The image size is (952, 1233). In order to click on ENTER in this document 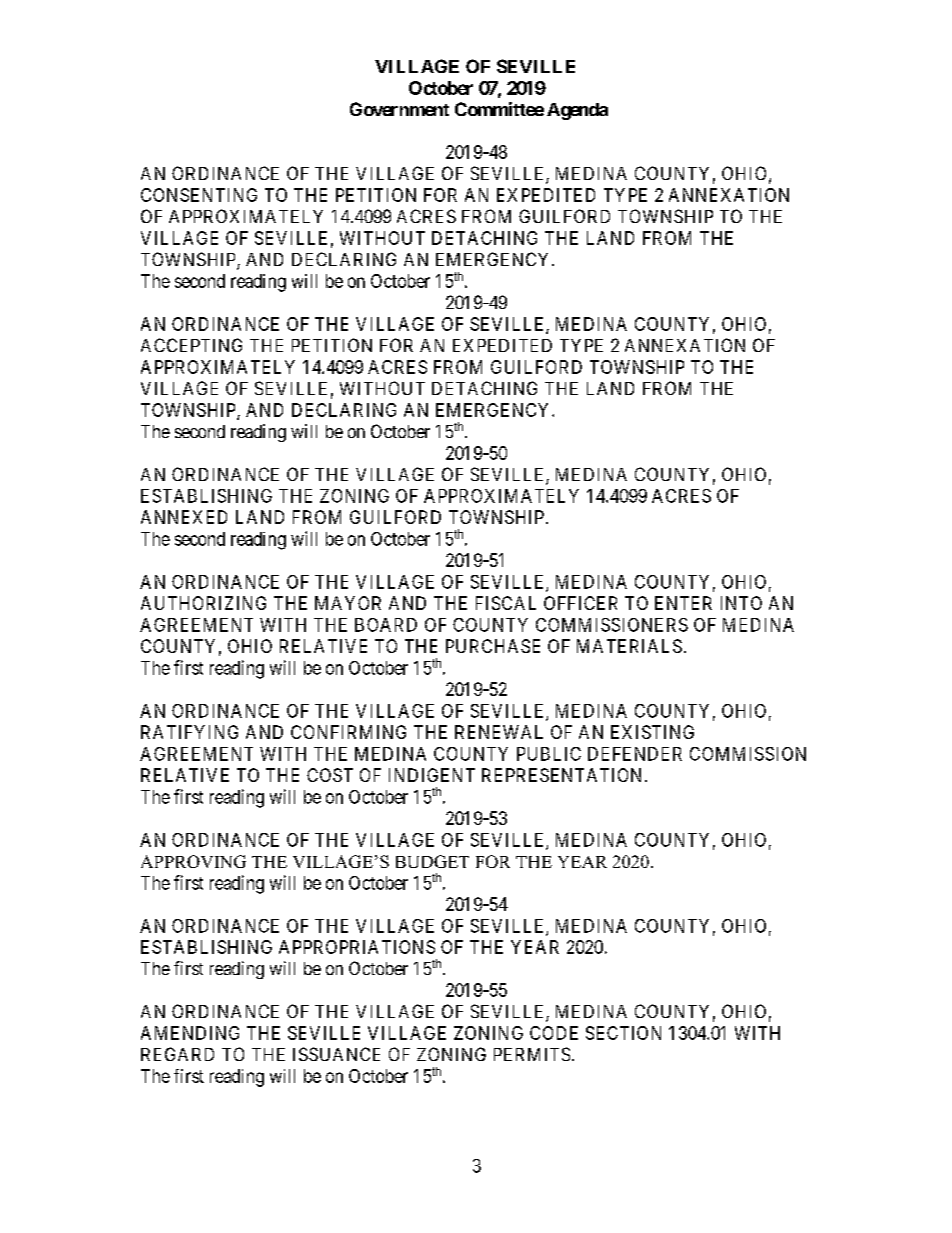, I will do `click(683, 603)`.
